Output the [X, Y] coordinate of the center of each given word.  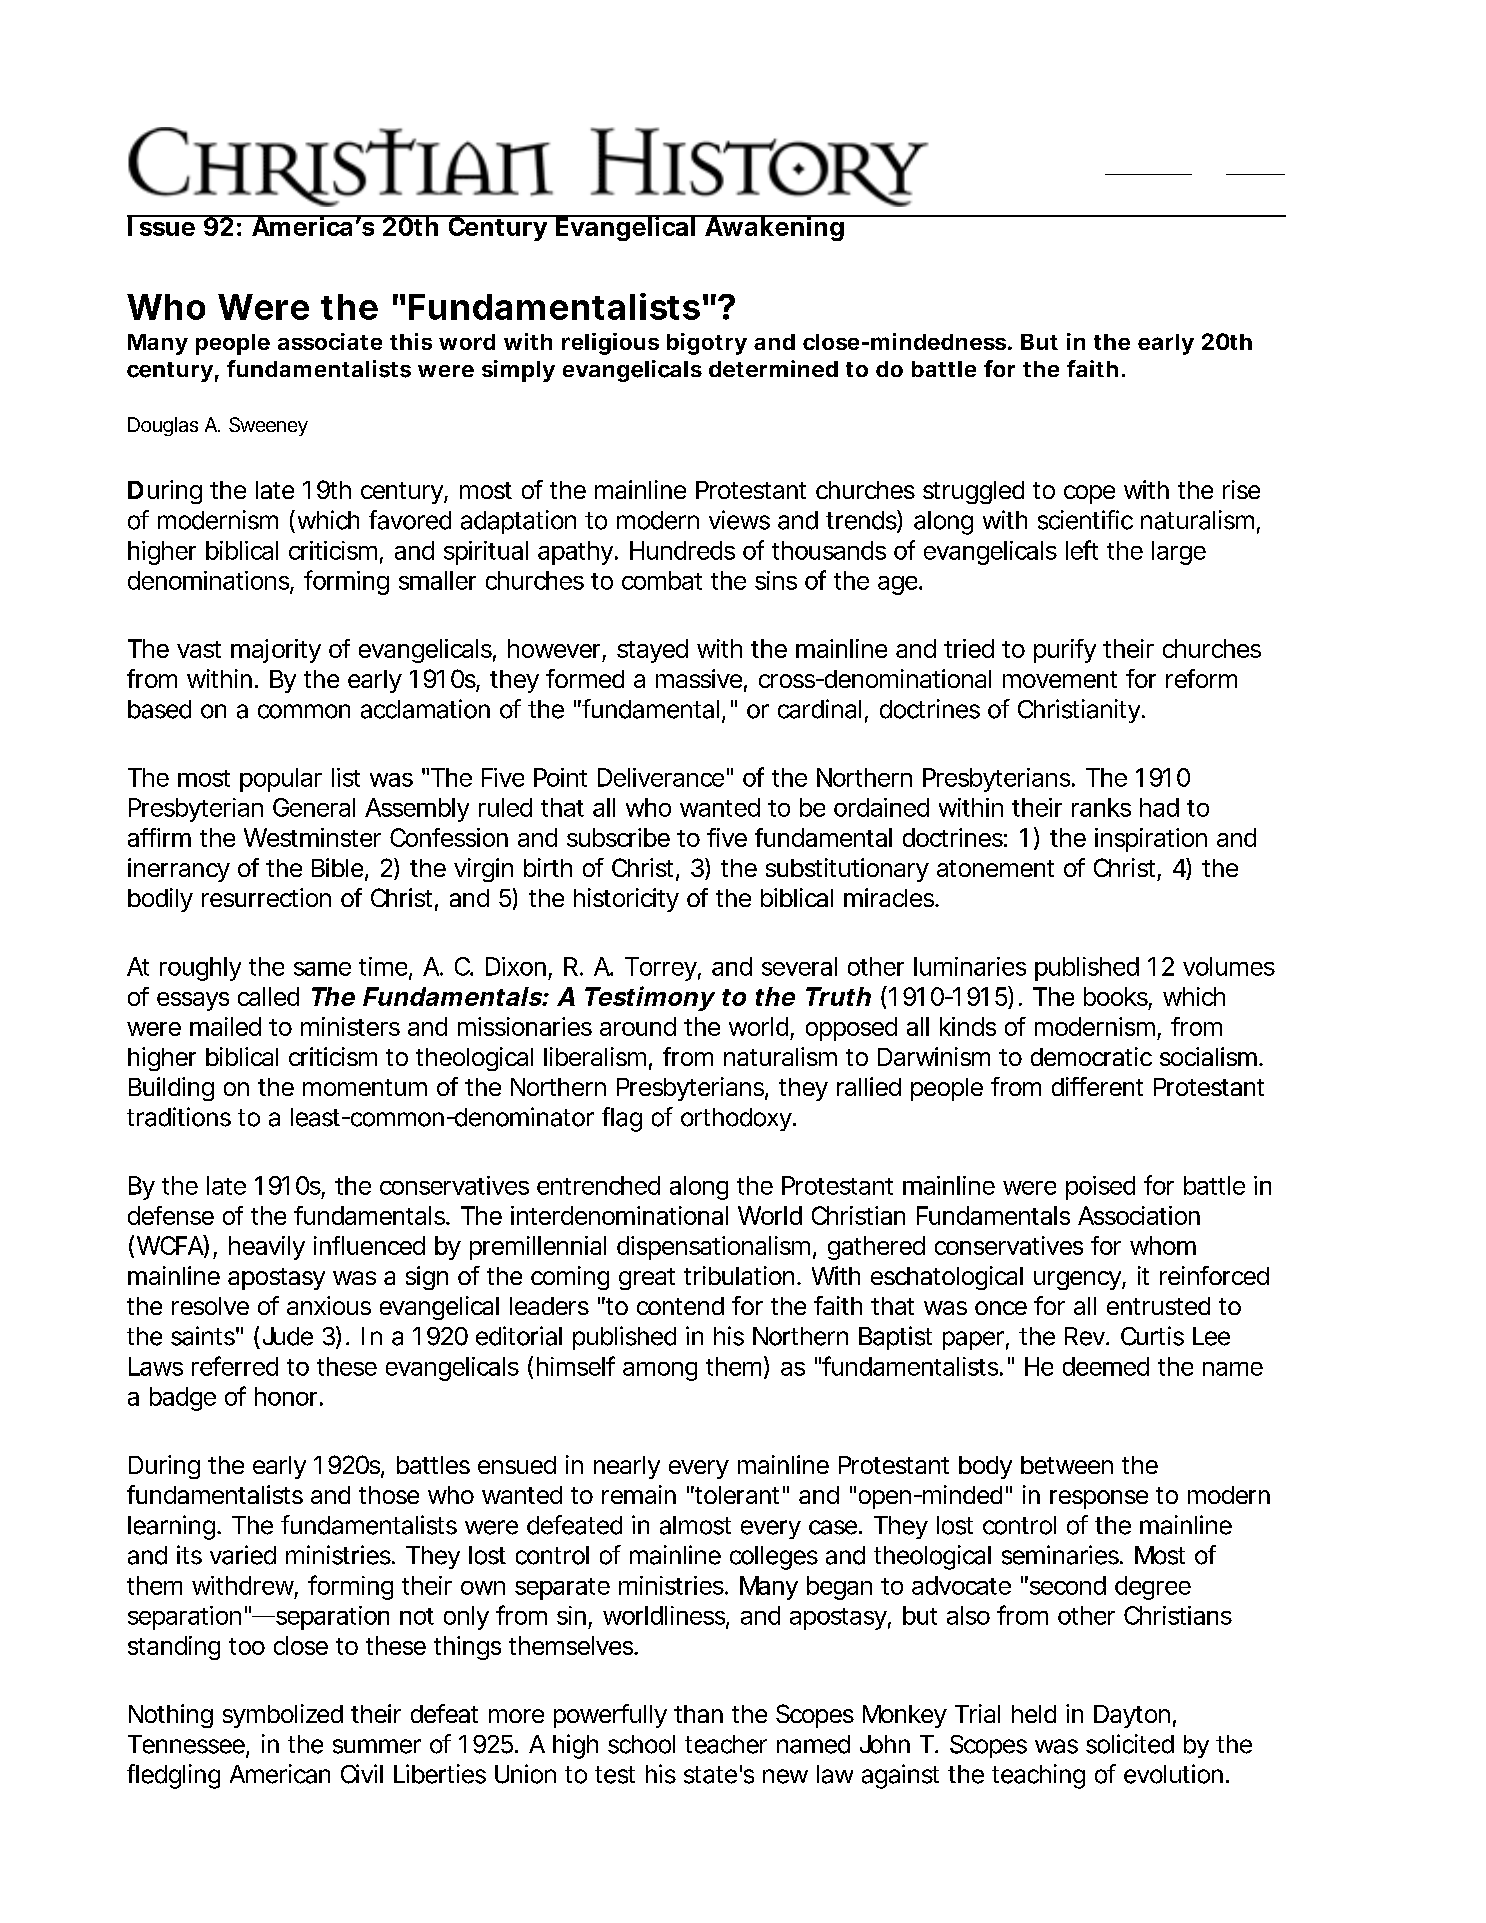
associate [330, 341]
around [638, 1026]
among [660, 1371]
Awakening [774, 228]
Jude [288, 1336]
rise [1241, 489]
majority [276, 651]
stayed [652, 651]
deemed [1106, 1366]
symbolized [283, 1716]
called [268, 996]
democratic [1091, 1056]
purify [1065, 651]
